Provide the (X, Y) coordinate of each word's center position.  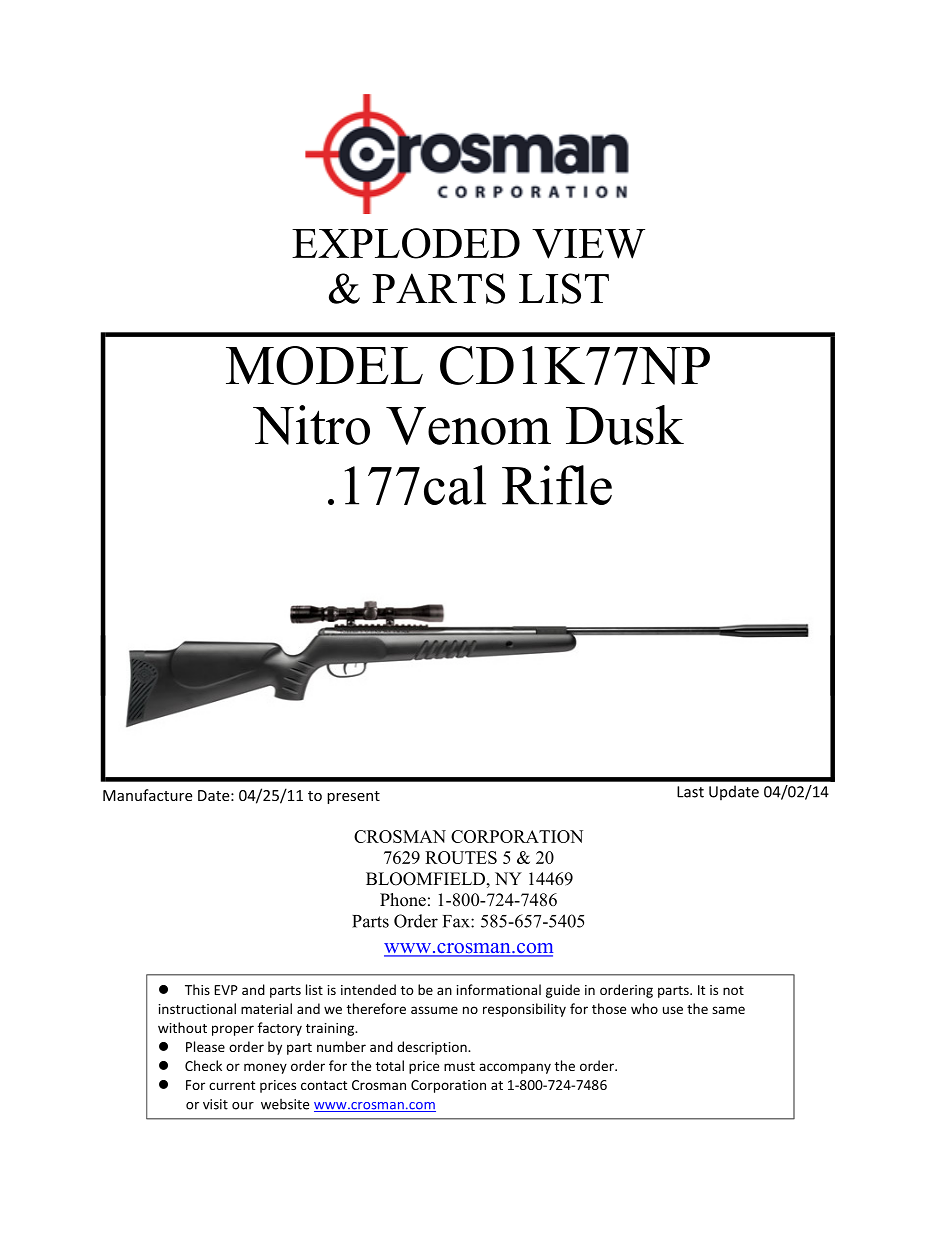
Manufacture (147, 795)
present (353, 797)
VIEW (588, 244)
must (459, 1066)
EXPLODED (406, 243)
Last (690, 792)
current (232, 1085)
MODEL (324, 365)
